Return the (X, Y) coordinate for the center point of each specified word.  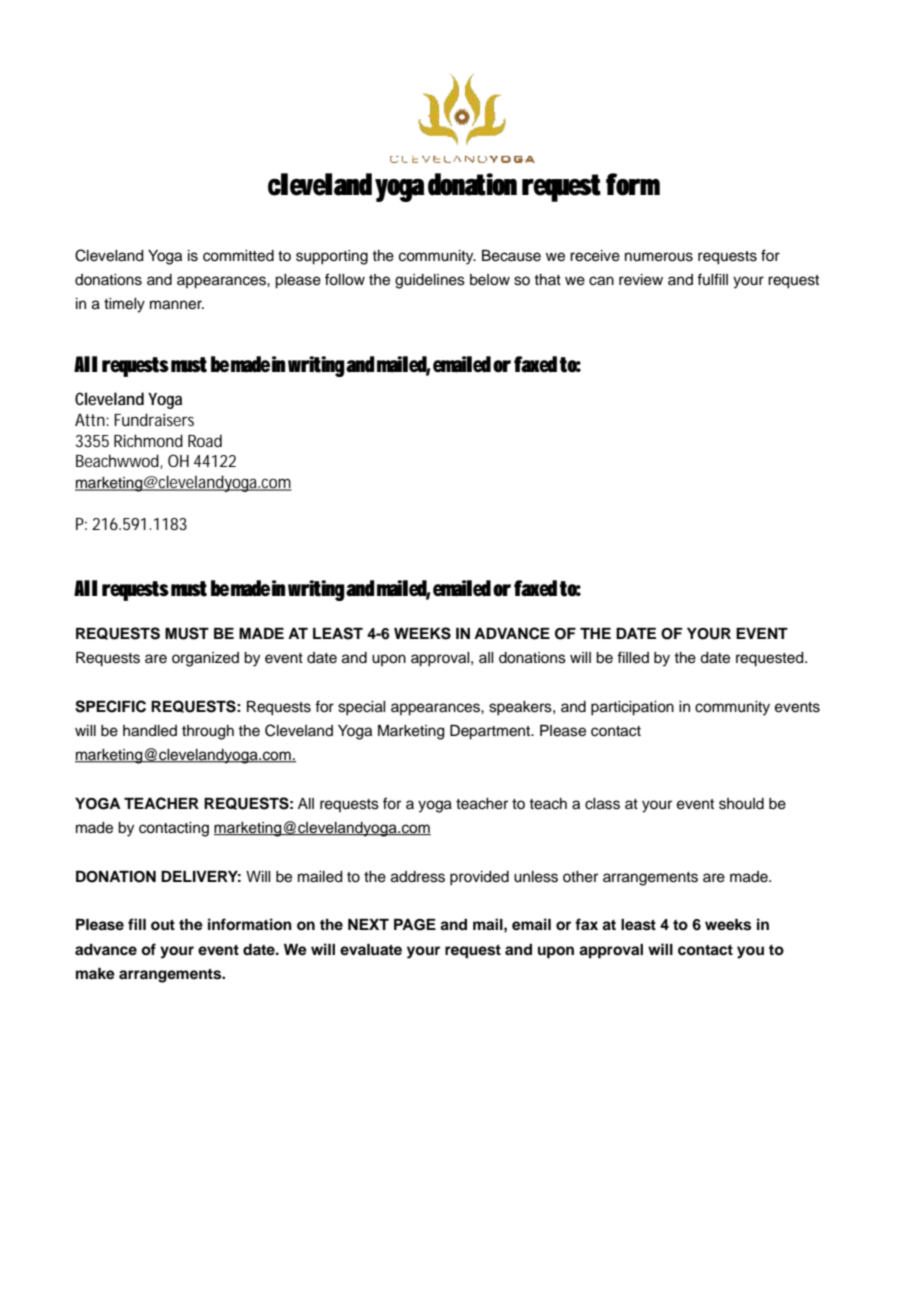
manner (177, 305)
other (580, 877)
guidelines (430, 281)
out (163, 925)
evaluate (371, 949)
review (641, 280)
